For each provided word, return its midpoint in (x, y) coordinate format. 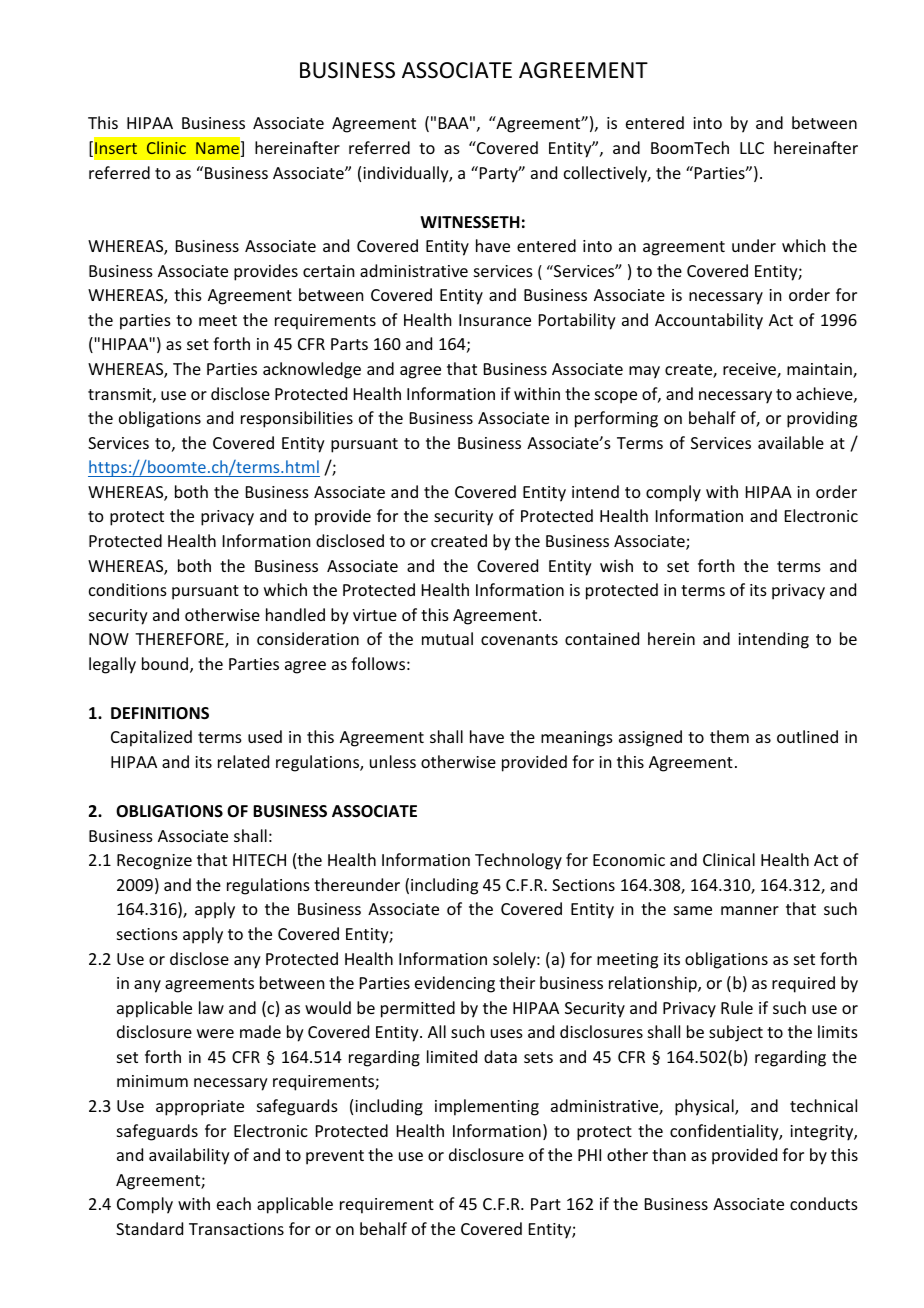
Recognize (154, 862)
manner (750, 910)
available (791, 442)
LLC (752, 148)
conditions (128, 589)
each (234, 1203)
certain (328, 271)
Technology (518, 861)
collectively (607, 174)
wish (616, 565)
